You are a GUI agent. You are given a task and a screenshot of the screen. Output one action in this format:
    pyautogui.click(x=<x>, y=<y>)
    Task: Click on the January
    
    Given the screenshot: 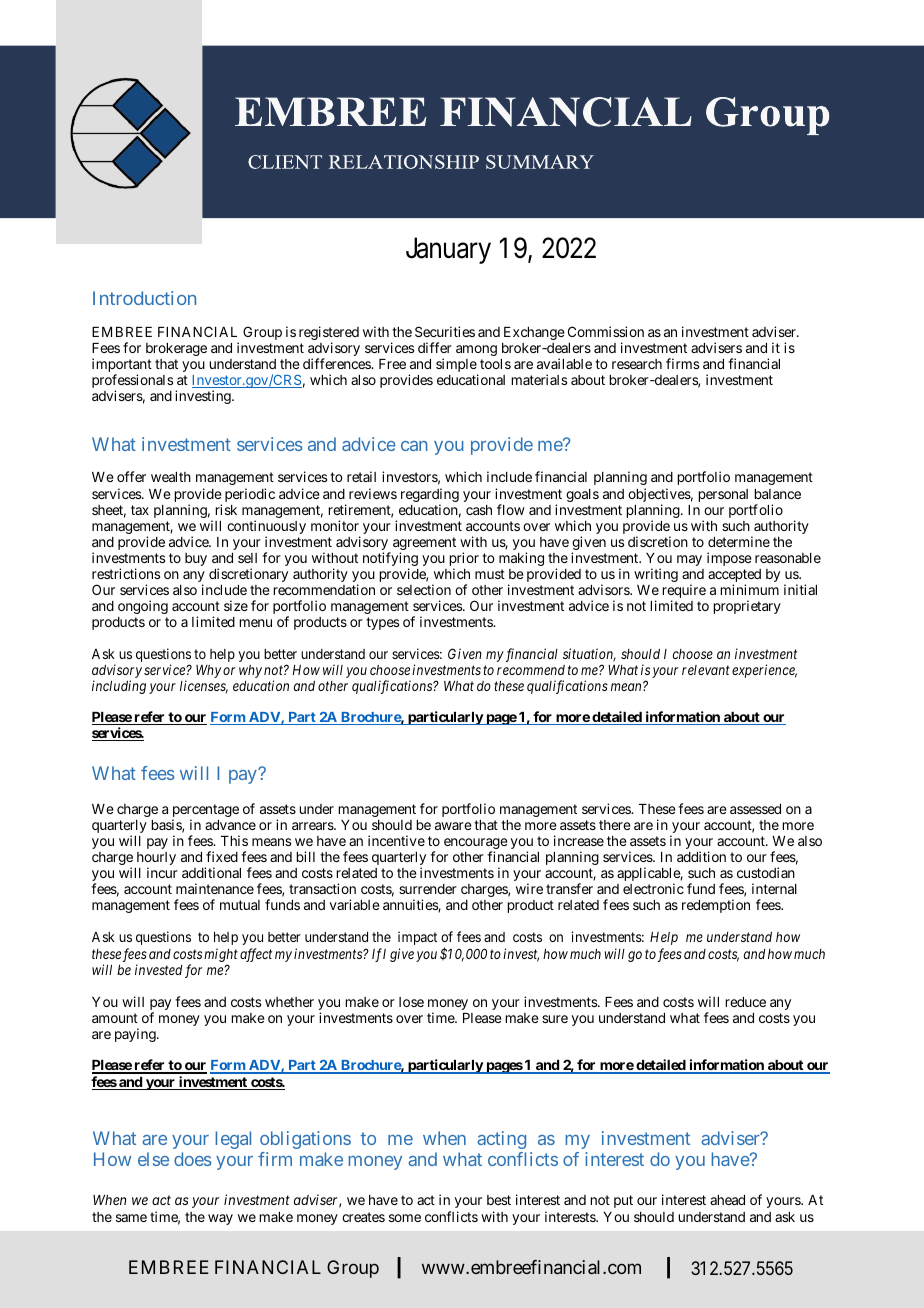 What is the action you would take?
    pyautogui.click(x=448, y=250)
